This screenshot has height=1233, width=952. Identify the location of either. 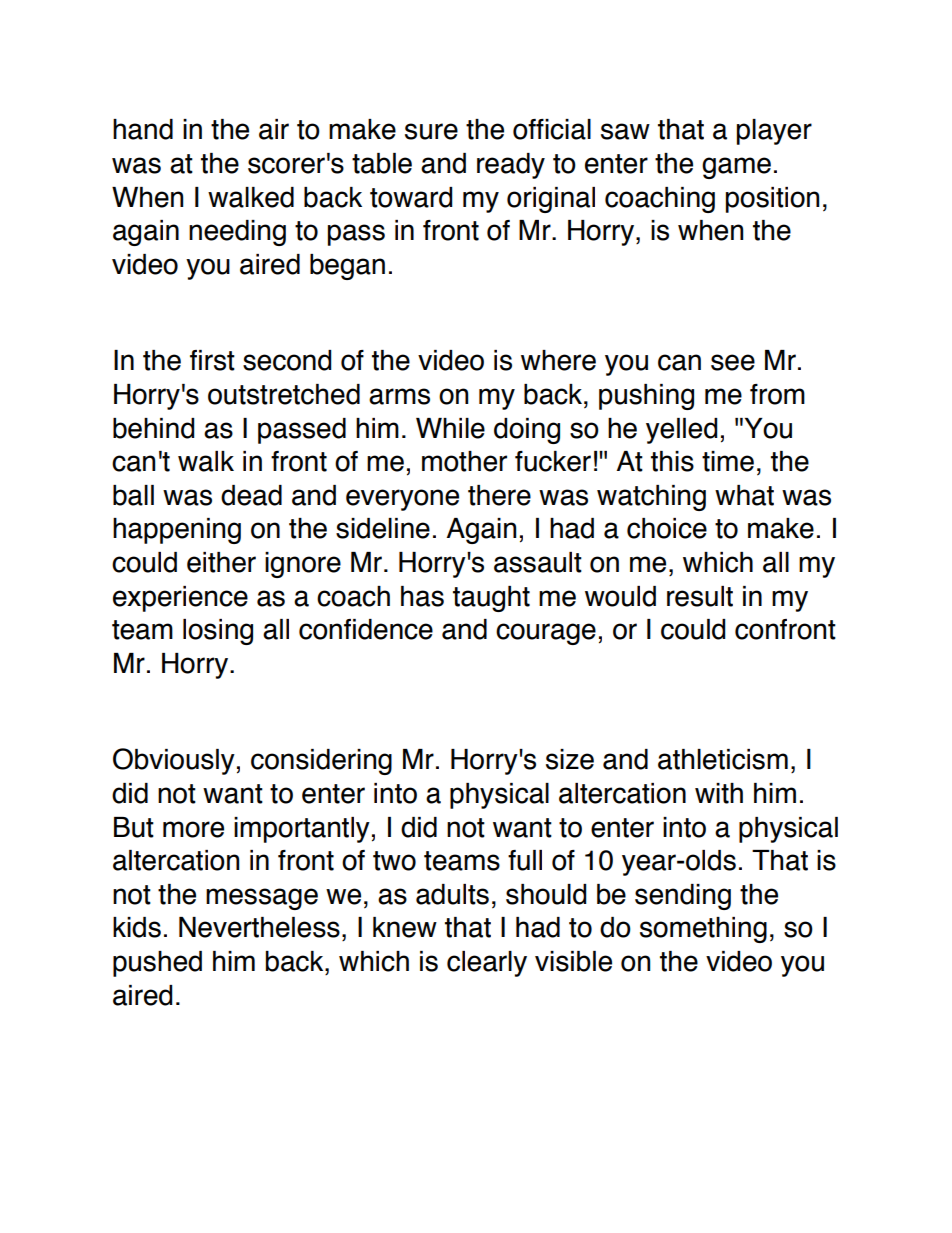
(221, 562).
